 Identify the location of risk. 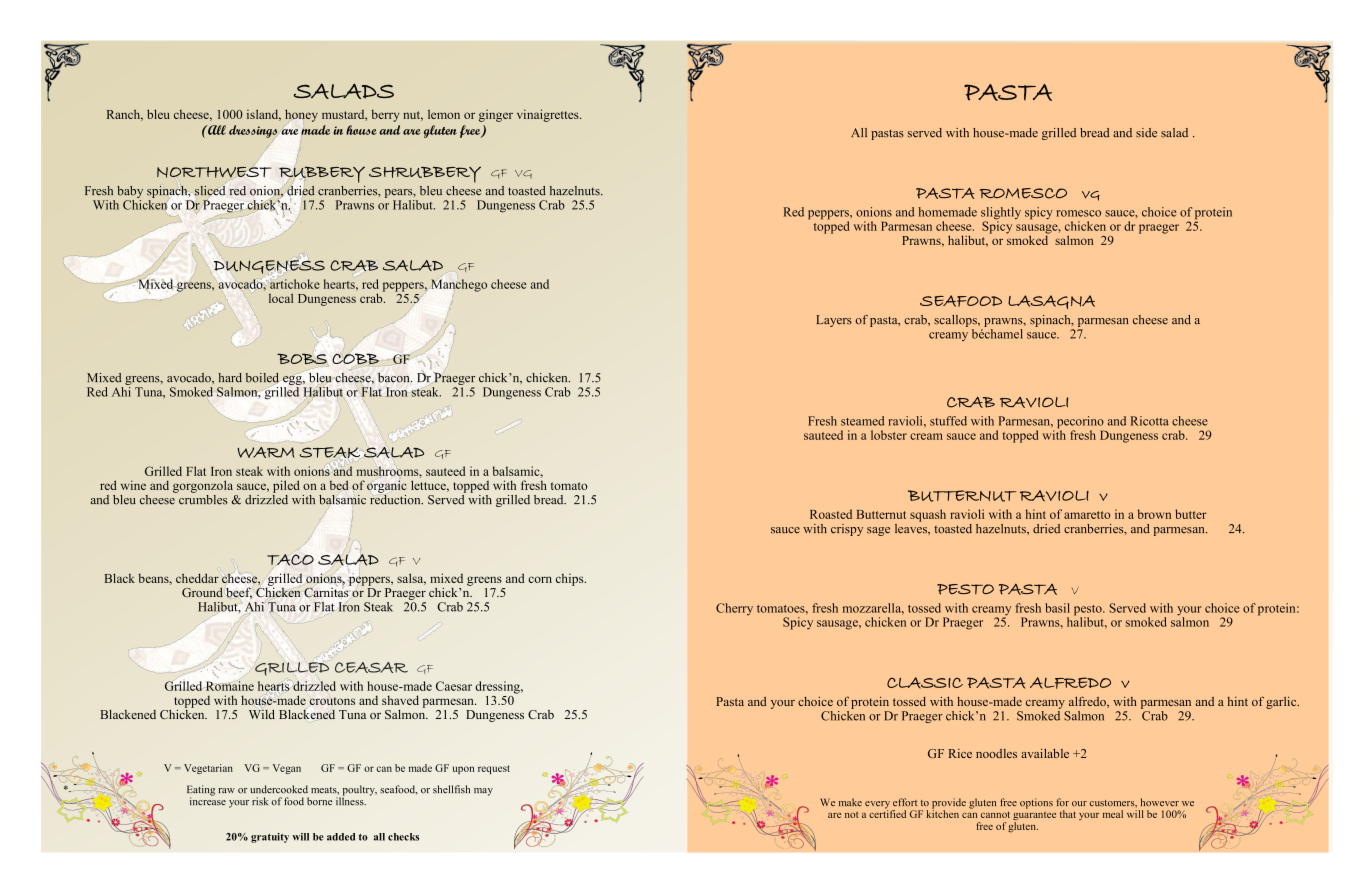
(260, 801).
